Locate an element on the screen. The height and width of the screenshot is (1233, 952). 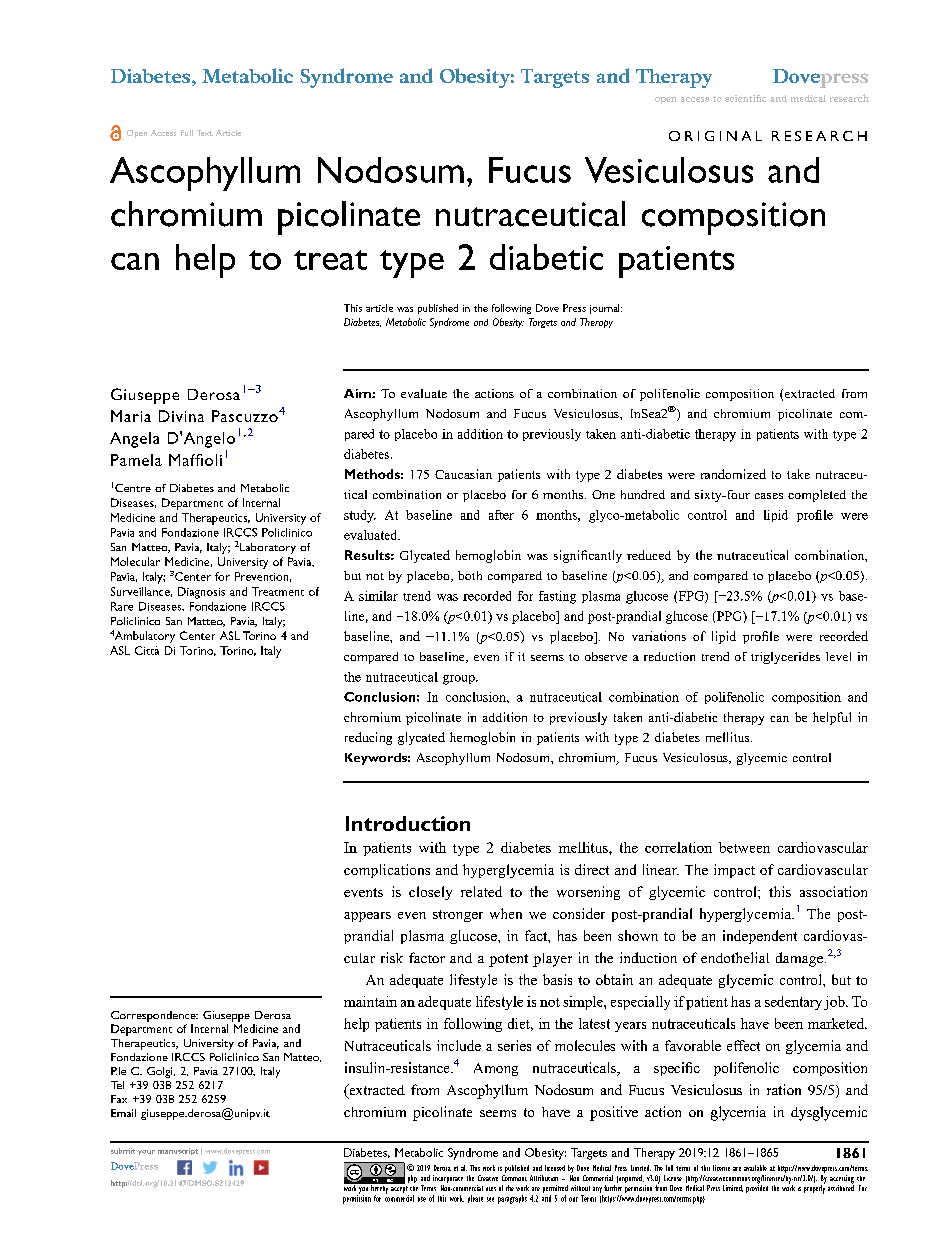
Correspondence is located at coordinates (154, 1016).
